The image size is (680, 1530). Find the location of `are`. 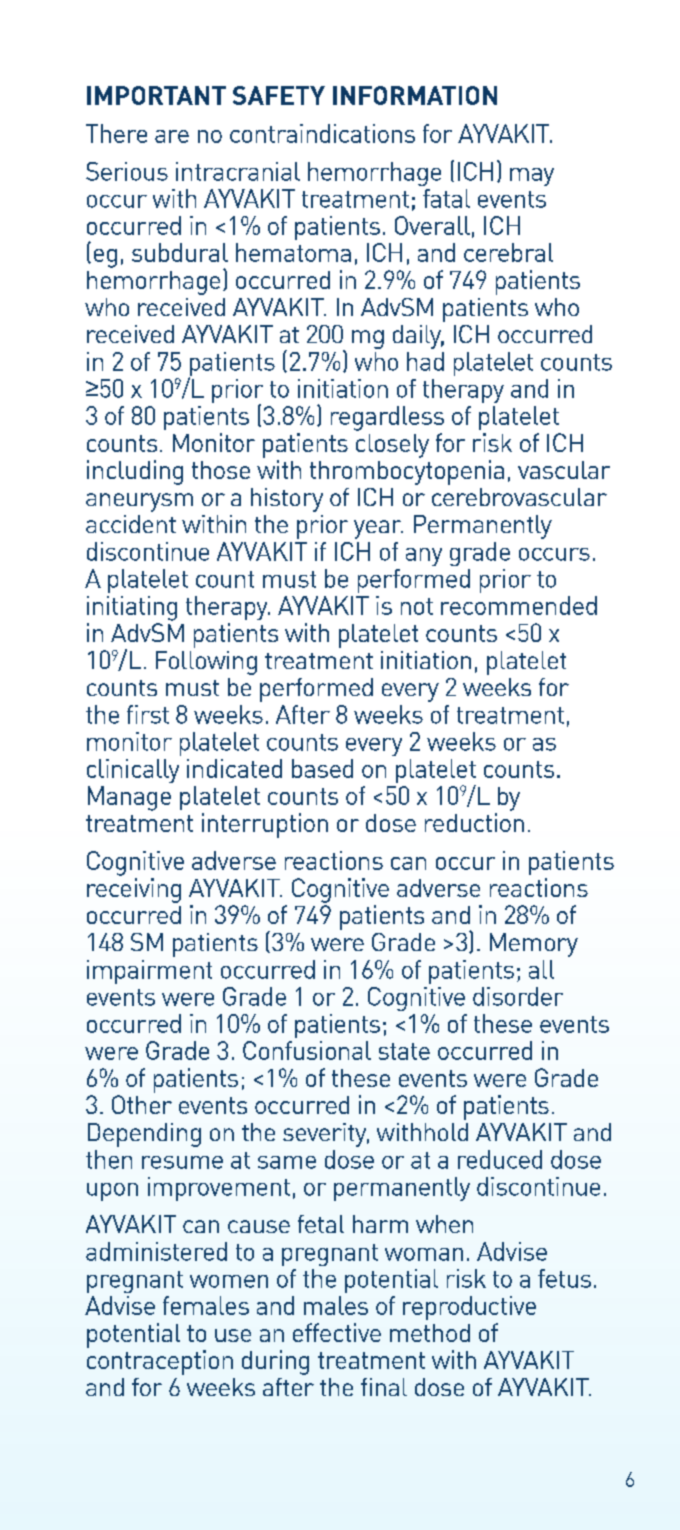

are is located at coordinates (172, 136).
